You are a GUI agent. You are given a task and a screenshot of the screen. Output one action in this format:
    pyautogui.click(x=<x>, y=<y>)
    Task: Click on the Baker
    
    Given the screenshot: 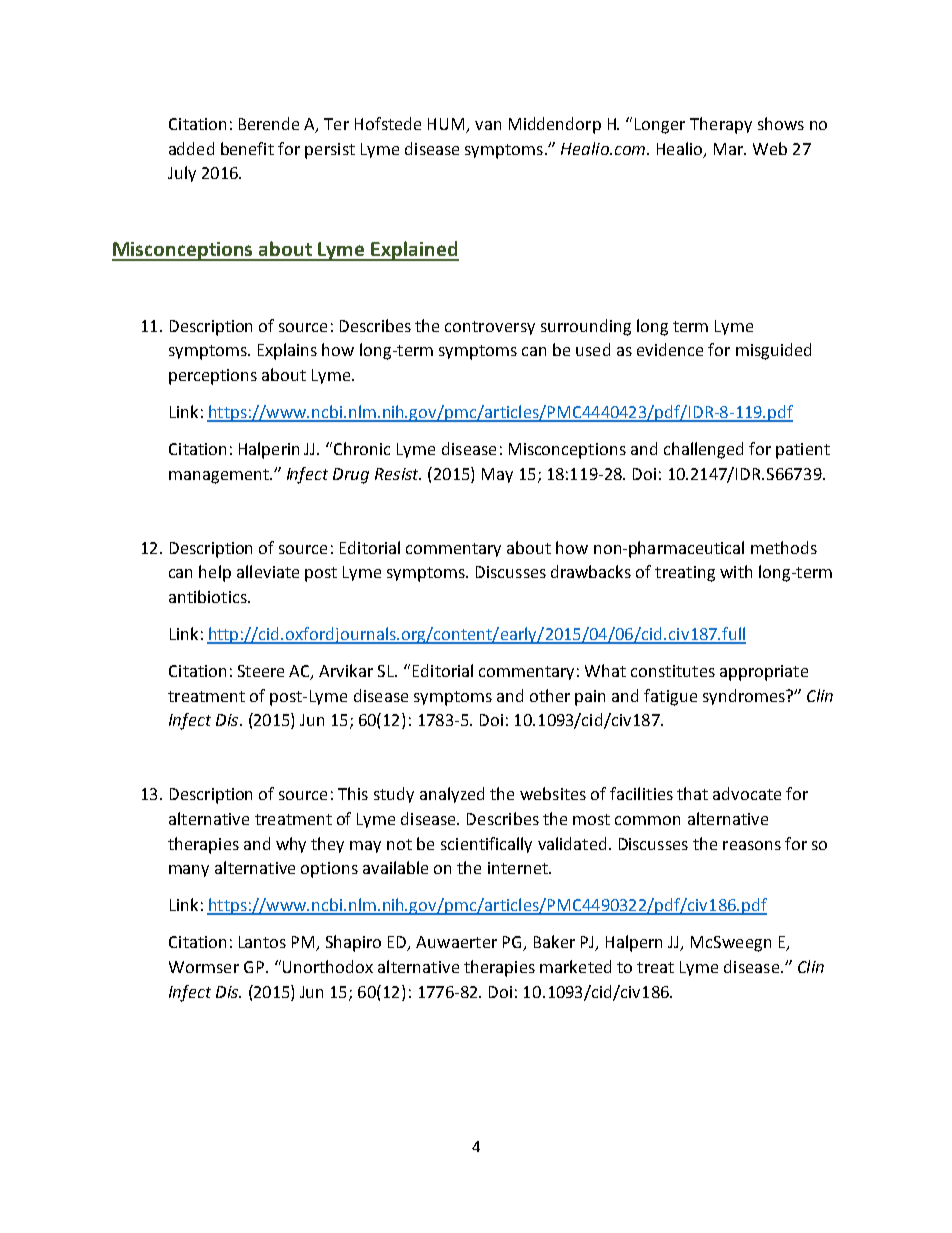 What is the action you would take?
    pyautogui.click(x=554, y=941)
